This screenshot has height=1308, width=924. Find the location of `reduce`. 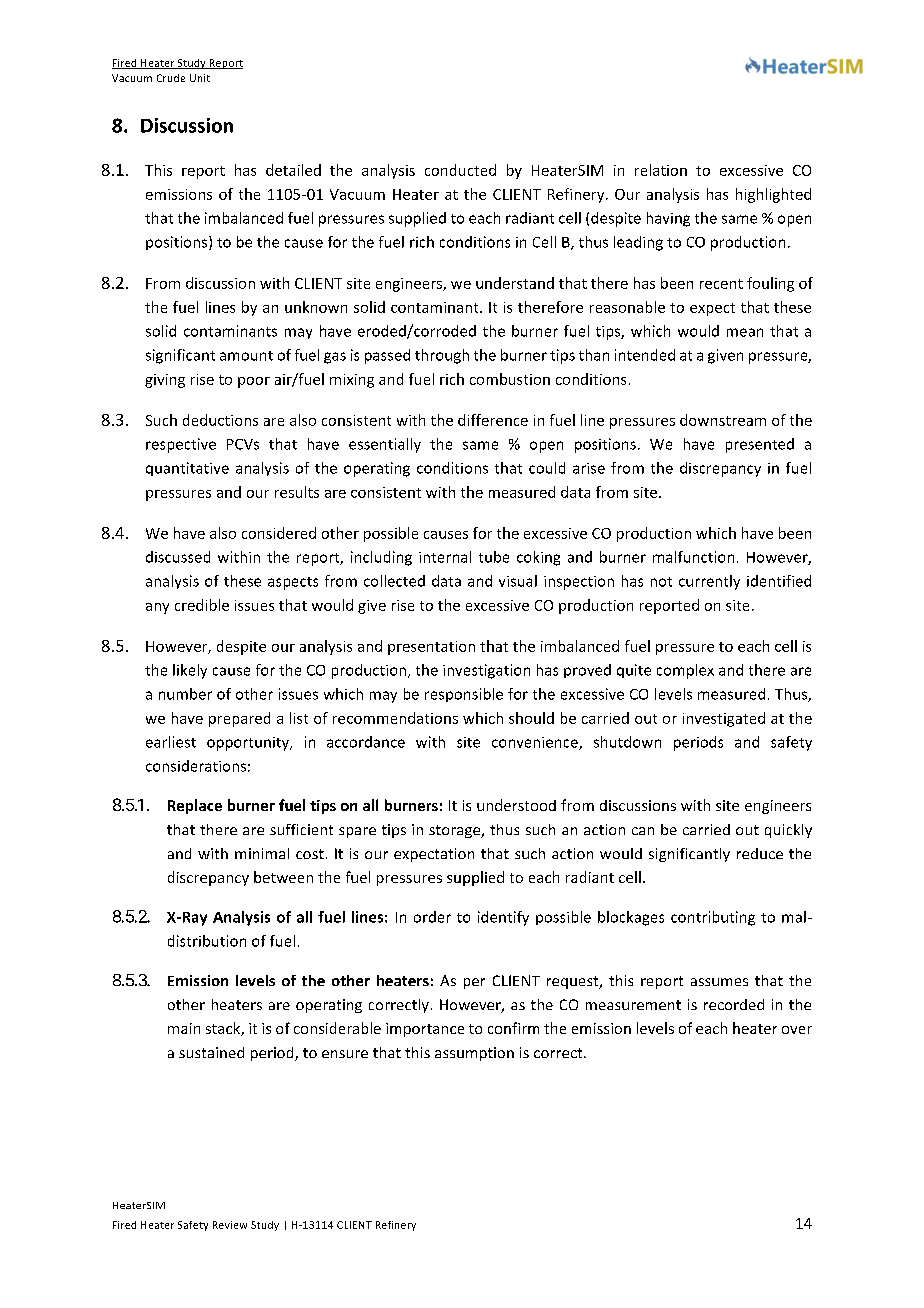

reduce is located at coordinates (760, 853).
